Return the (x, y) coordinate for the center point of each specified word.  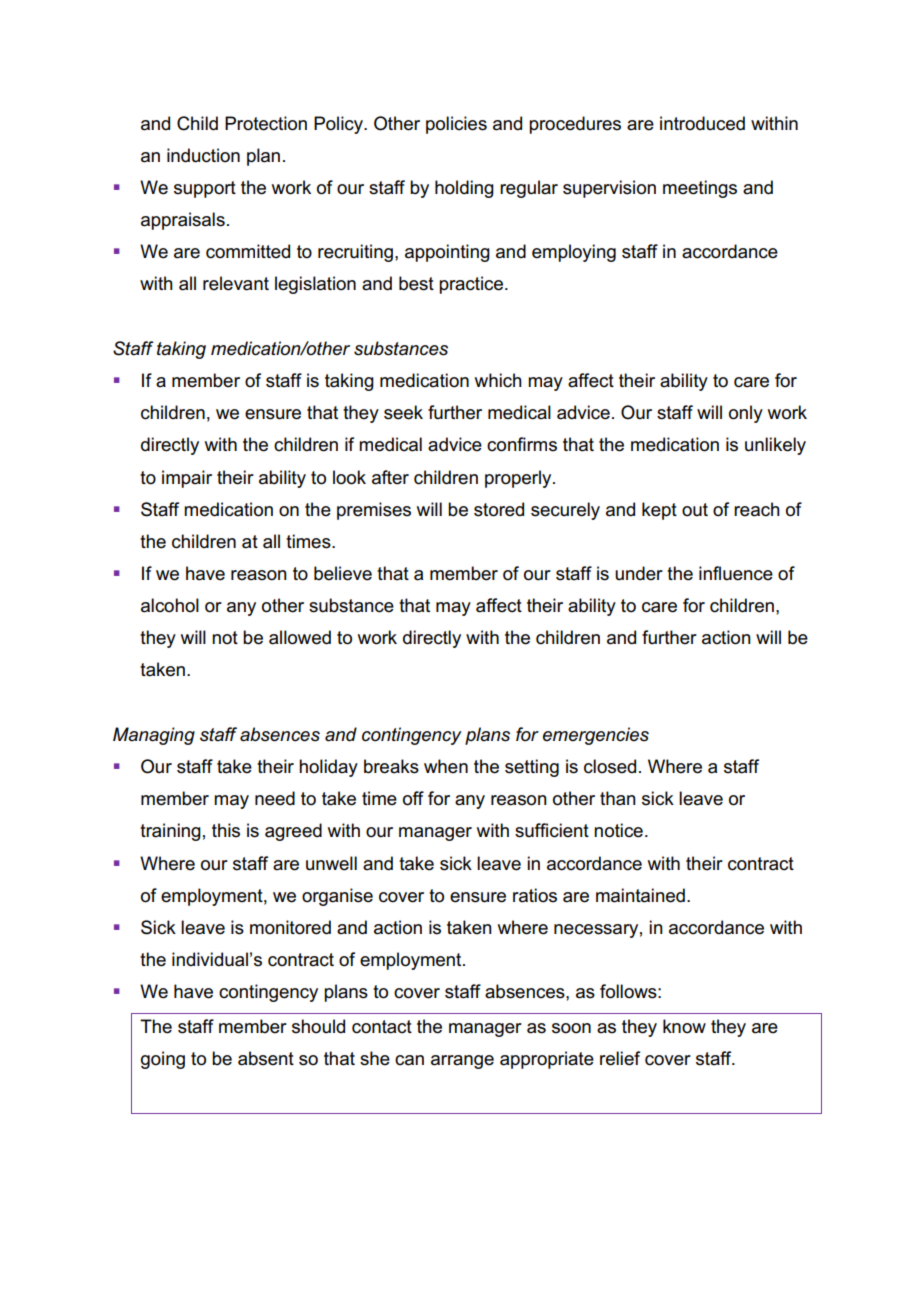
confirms (522, 444)
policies (456, 125)
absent (266, 1058)
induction (203, 155)
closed (610, 766)
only (746, 414)
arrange (462, 1062)
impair (187, 479)
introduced (702, 123)
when (446, 766)
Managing (154, 736)
